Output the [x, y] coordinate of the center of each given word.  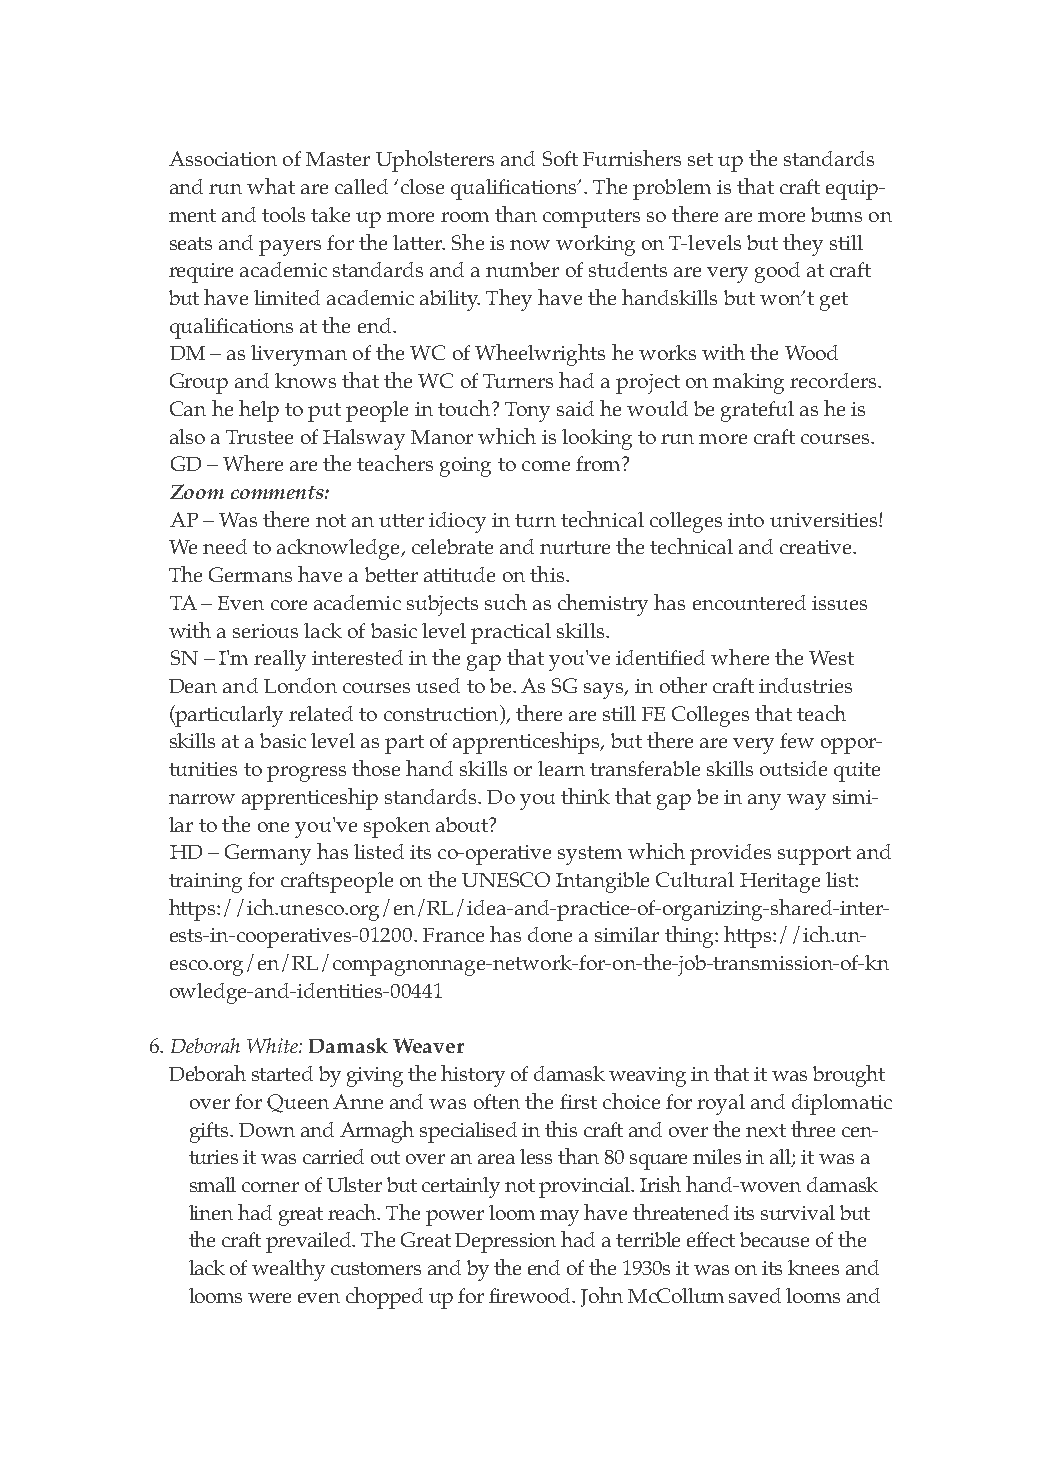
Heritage [780, 883]
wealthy [288, 1270]
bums [836, 214]
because [774, 1239]
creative [817, 547]
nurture [575, 547]
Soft [560, 158]
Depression [505, 1243]
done [550, 934]
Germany [268, 854]
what [271, 186]
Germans [250, 574]
